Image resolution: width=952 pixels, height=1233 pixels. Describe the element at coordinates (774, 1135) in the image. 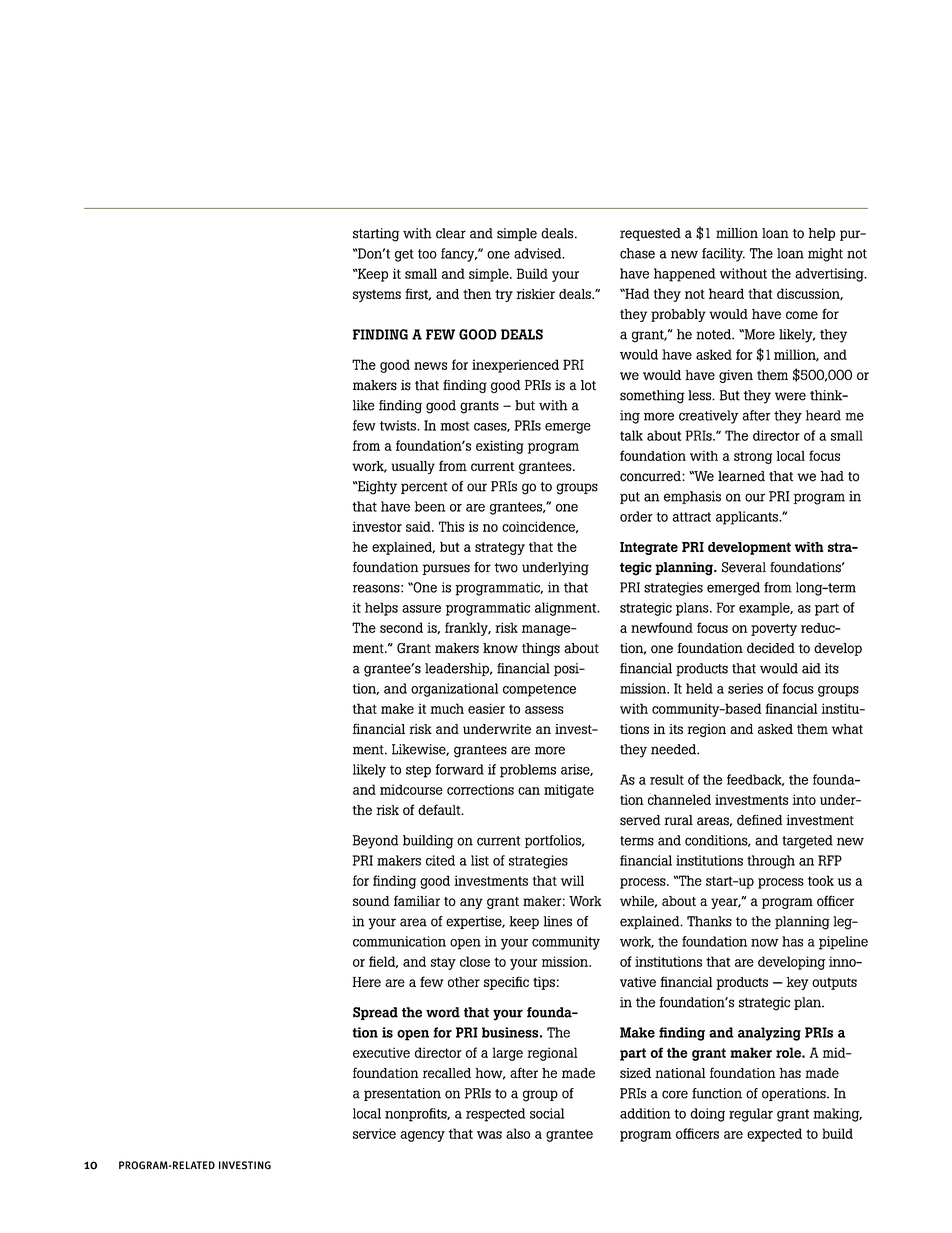

I see `expected` at that location.
